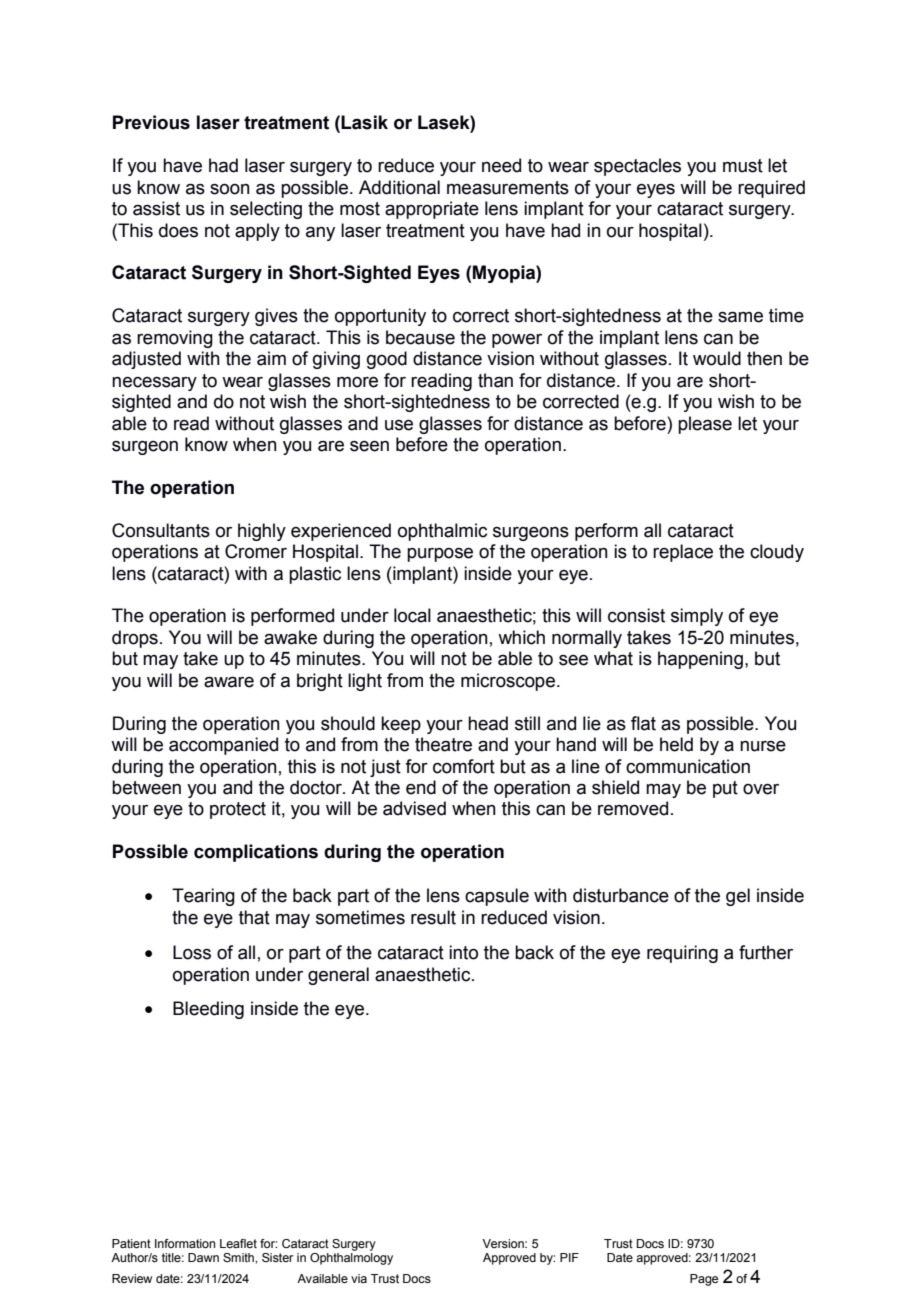  Describe the element at coordinates (700, 660) in the screenshot. I see `happening` at that location.
